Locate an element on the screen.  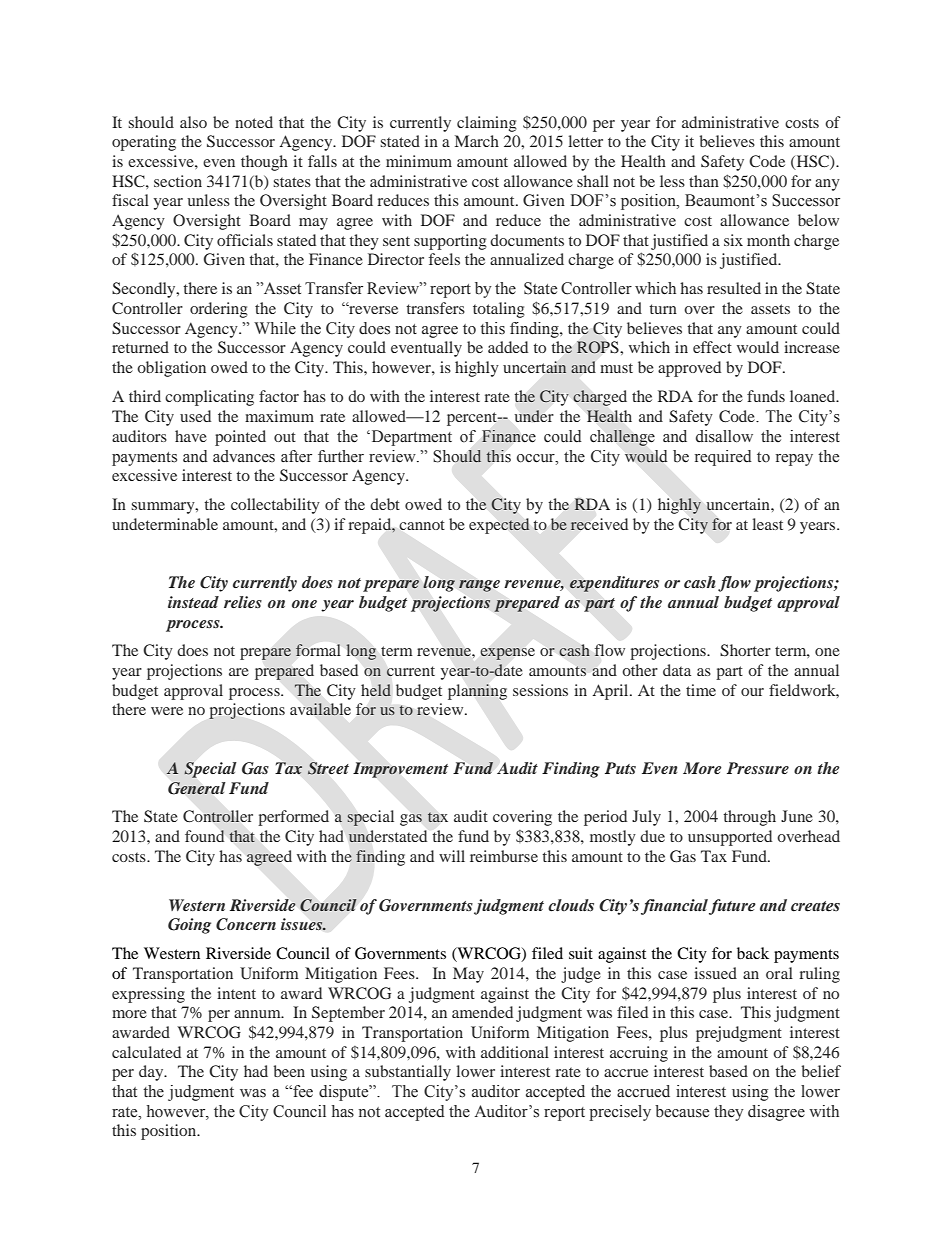
approved is located at coordinates (689, 369).
